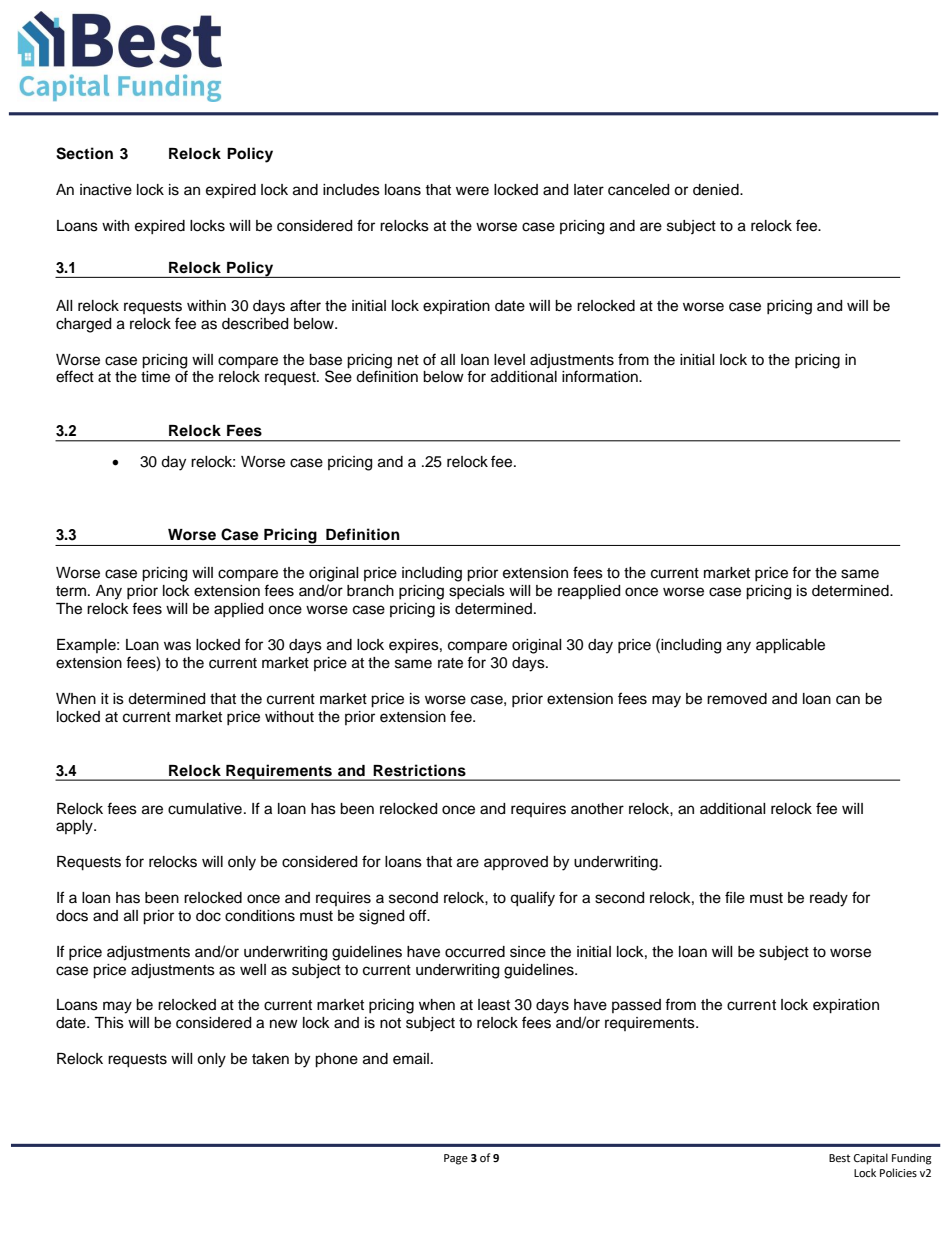  What do you see at coordinates (516, 863) in the screenshot?
I see `approved` at bounding box center [516, 863].
